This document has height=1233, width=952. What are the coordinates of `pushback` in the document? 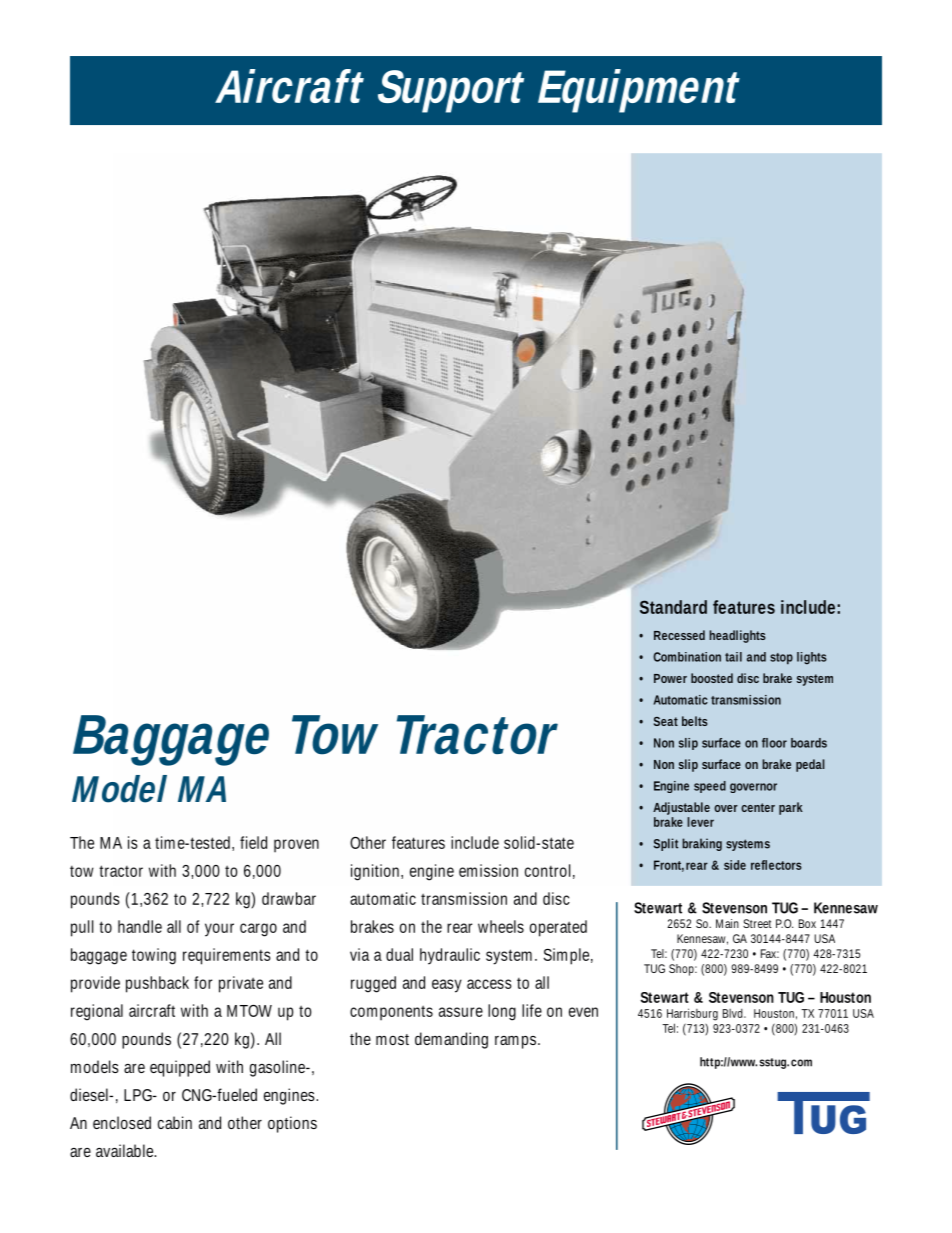 It's located at (157, 984).
